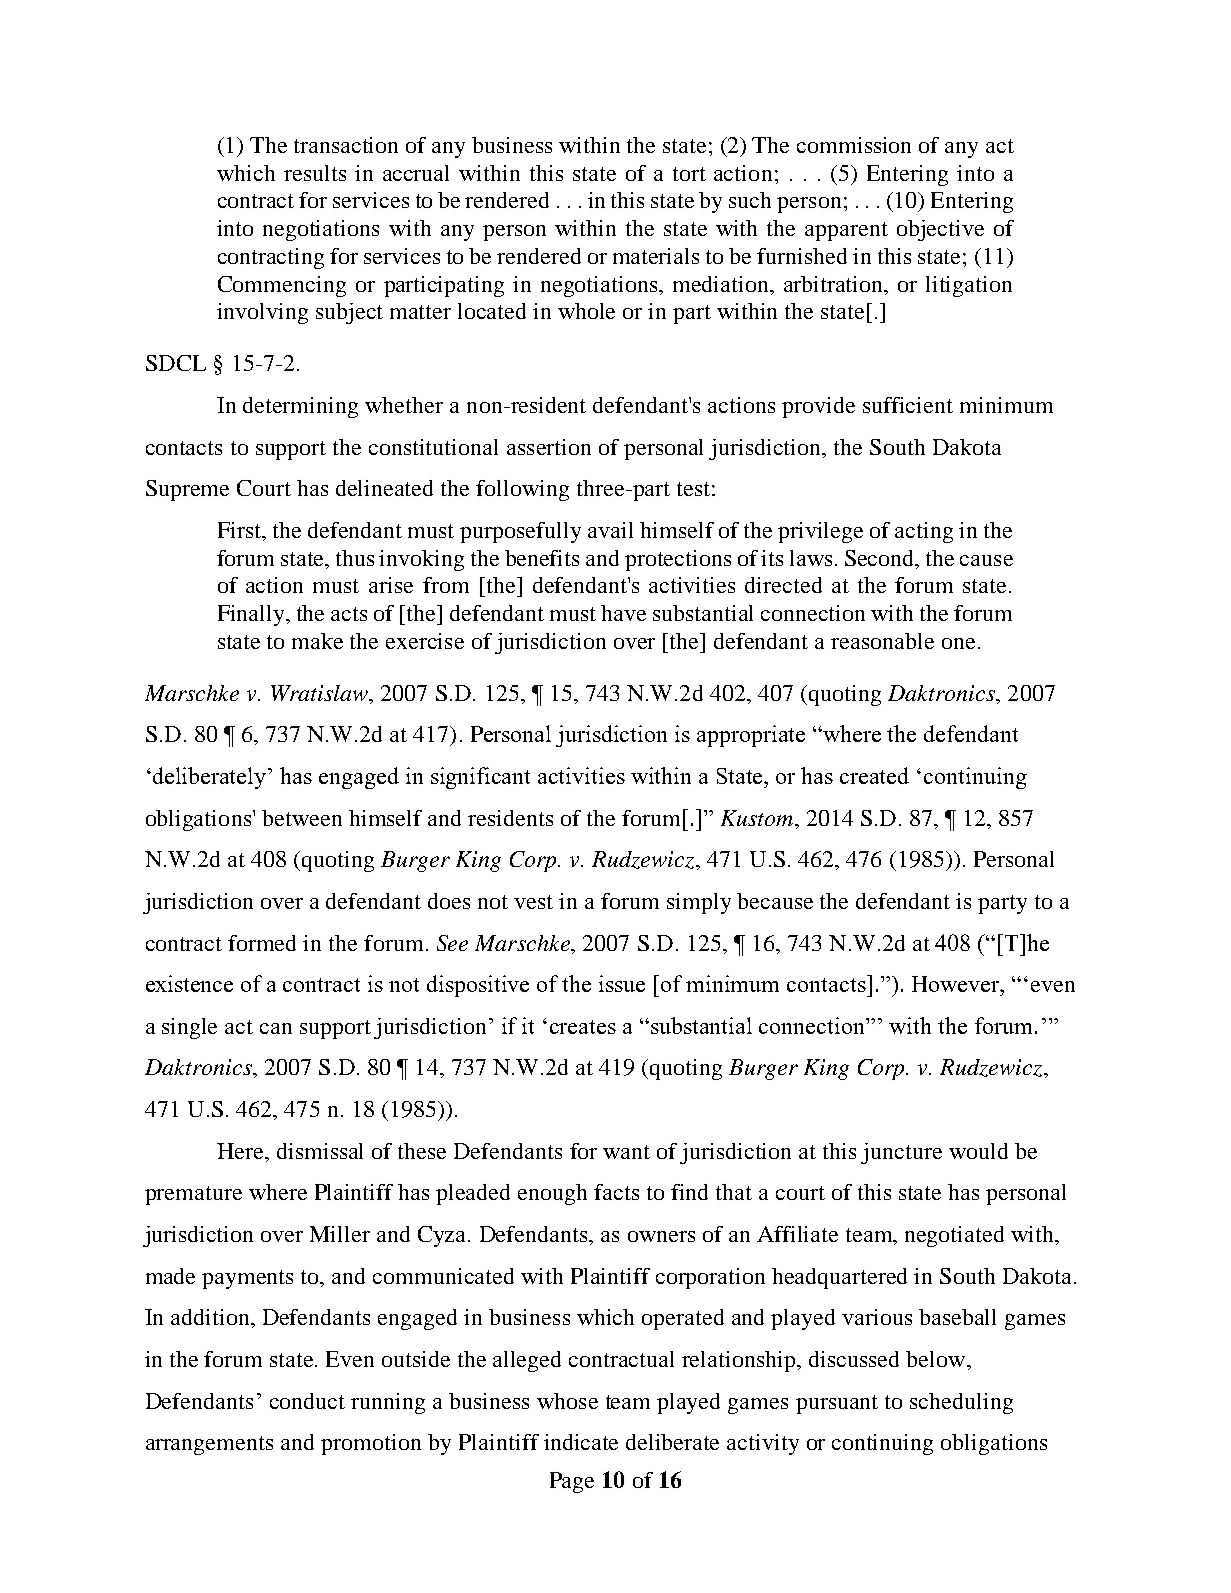  Describe the element at coordinates (901, 1153) in the screenshot. I see `juncture` at that location.
